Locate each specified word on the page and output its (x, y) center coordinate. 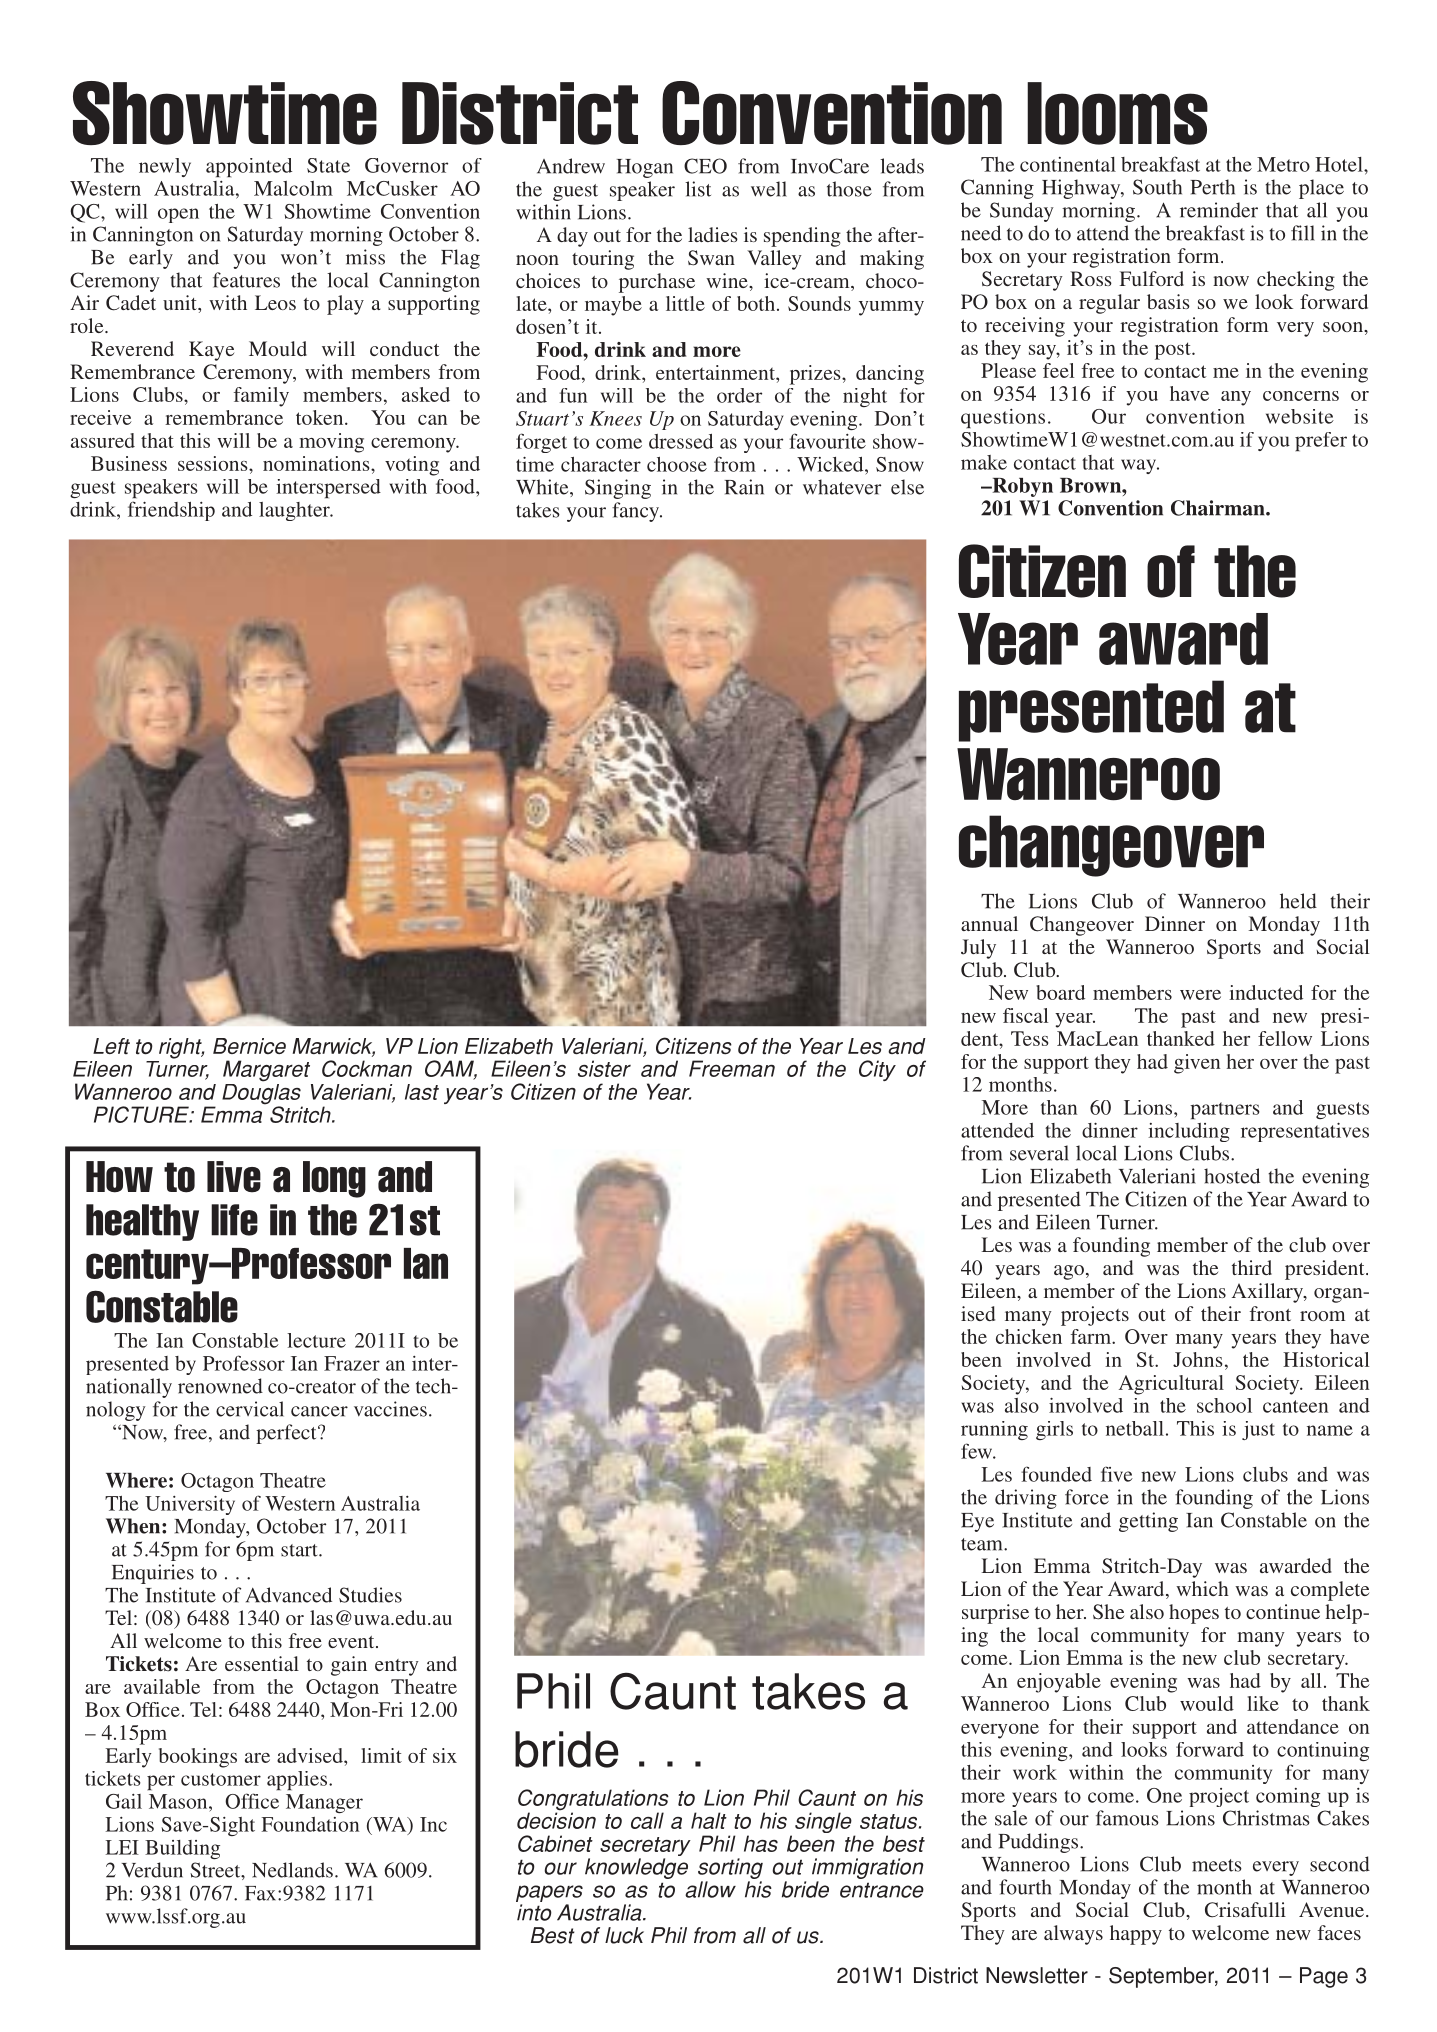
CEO (705, 166)
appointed (249, 167)
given (1197, 1064)
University (190, 1505)
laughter (295, 511)
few (978, 1451)
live (234, 1177)
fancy (637, 512)
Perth (1212, 187)
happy (1136, 1935)
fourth (1025, 1887)
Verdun (152, 1870)
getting (1148, 1522)
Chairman (1219, 508)
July (978, 949)
